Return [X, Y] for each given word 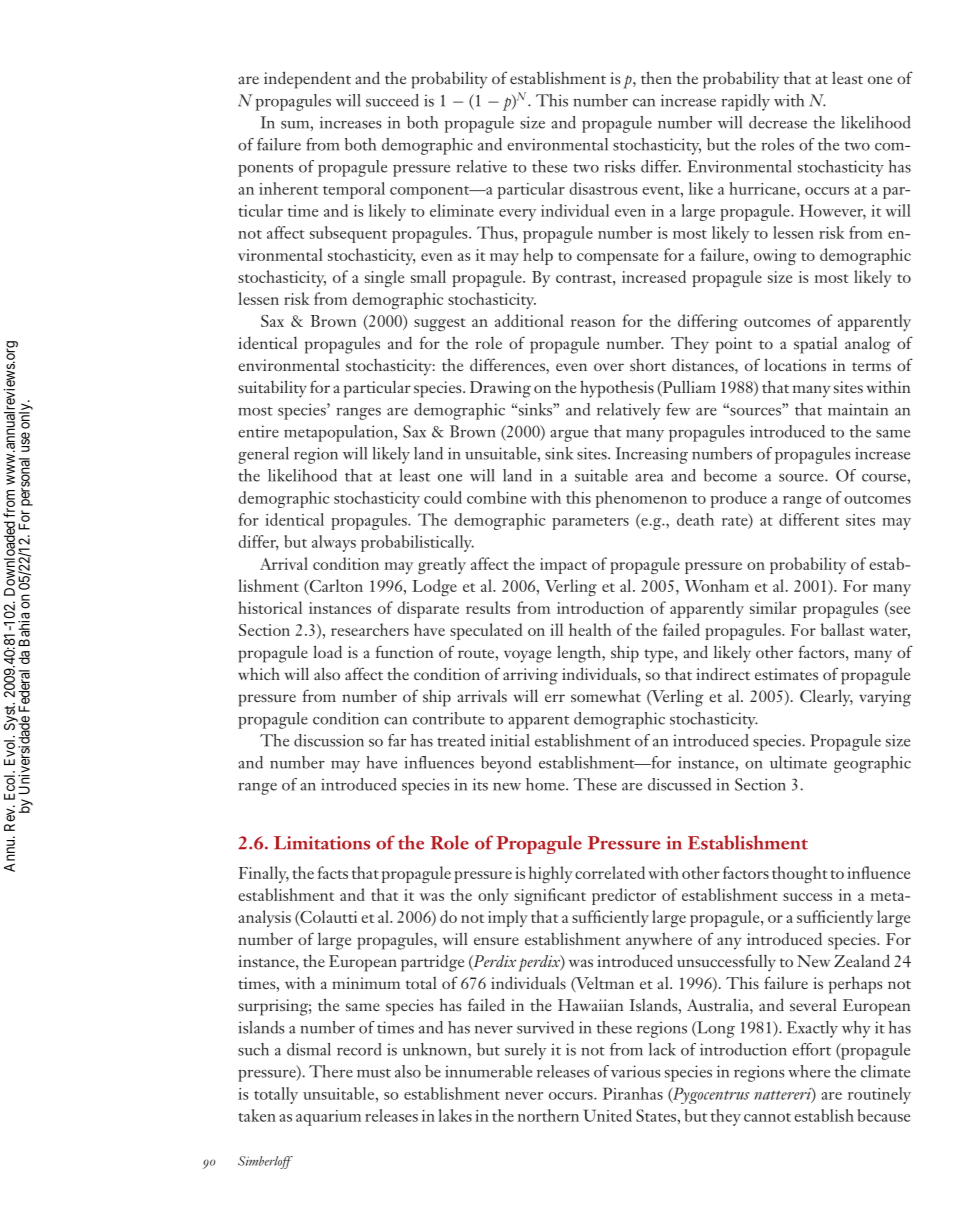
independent [307, 80]
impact [563, 566]
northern [548, 1115]
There [331, 1071]
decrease [778, 122]
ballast [843, 629]
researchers [370, 629]
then [656, 77]
